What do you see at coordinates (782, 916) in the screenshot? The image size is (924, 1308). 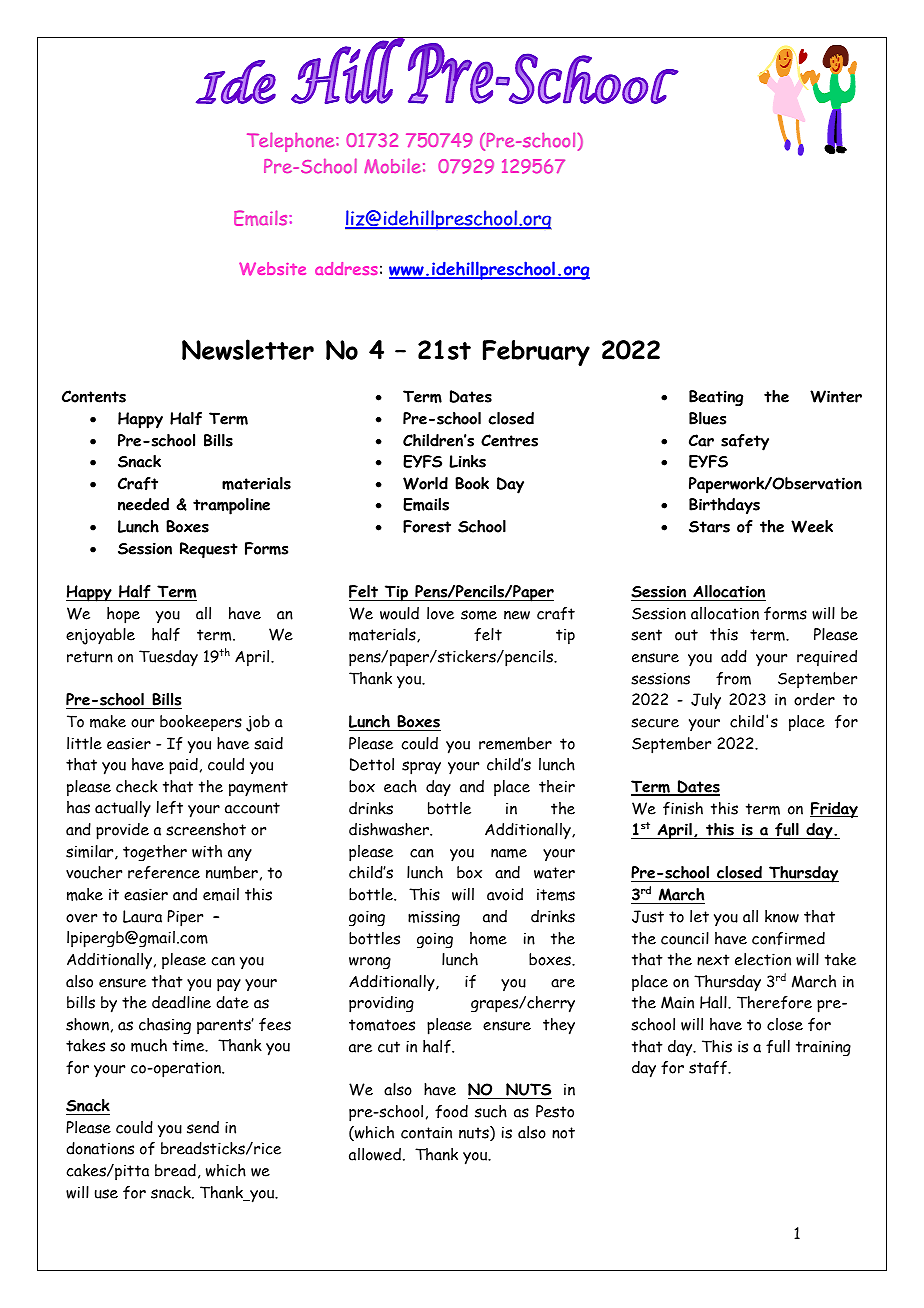 I see `know` at bounding box center [782, 916].
